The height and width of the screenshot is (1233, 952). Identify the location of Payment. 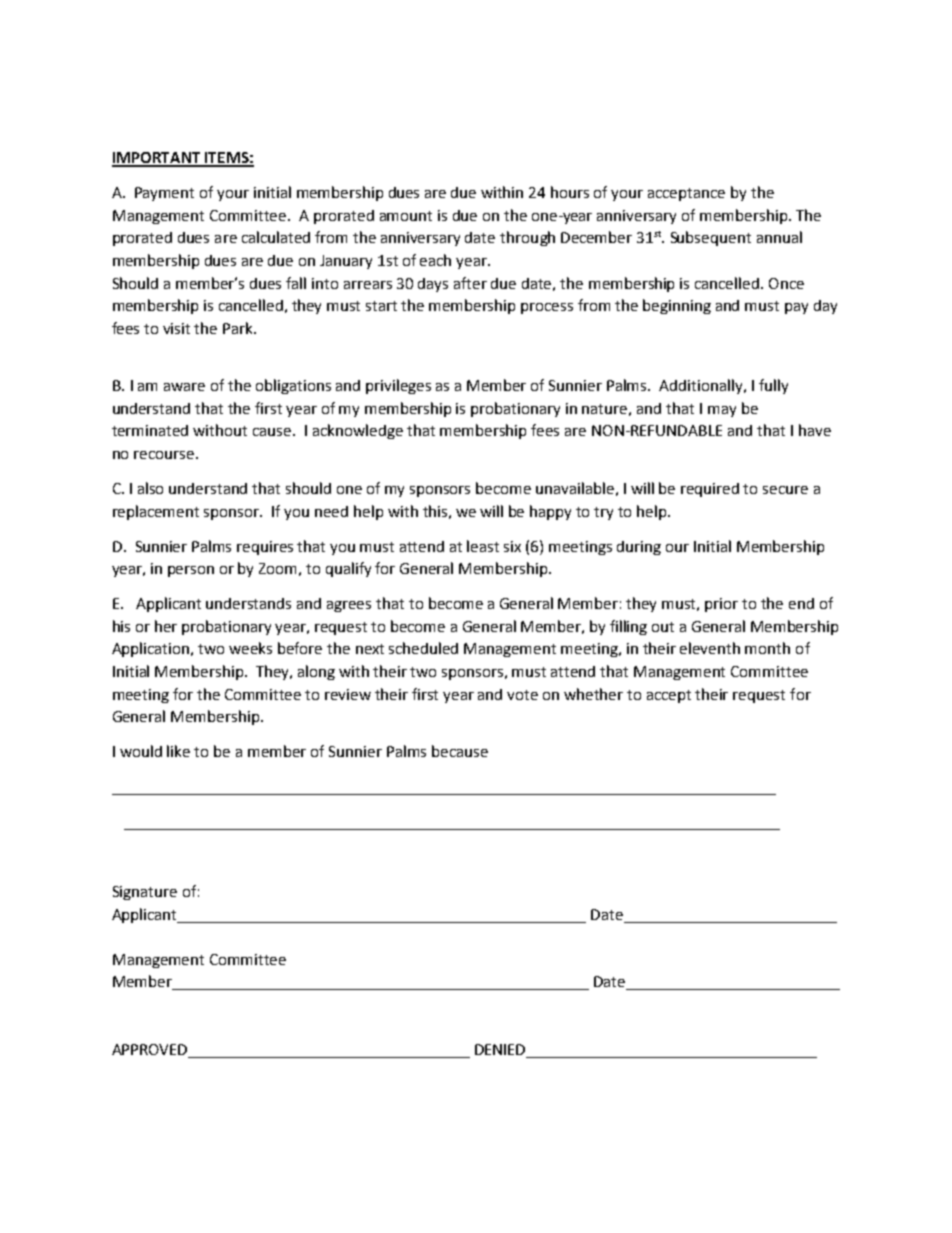
(164, 194).
